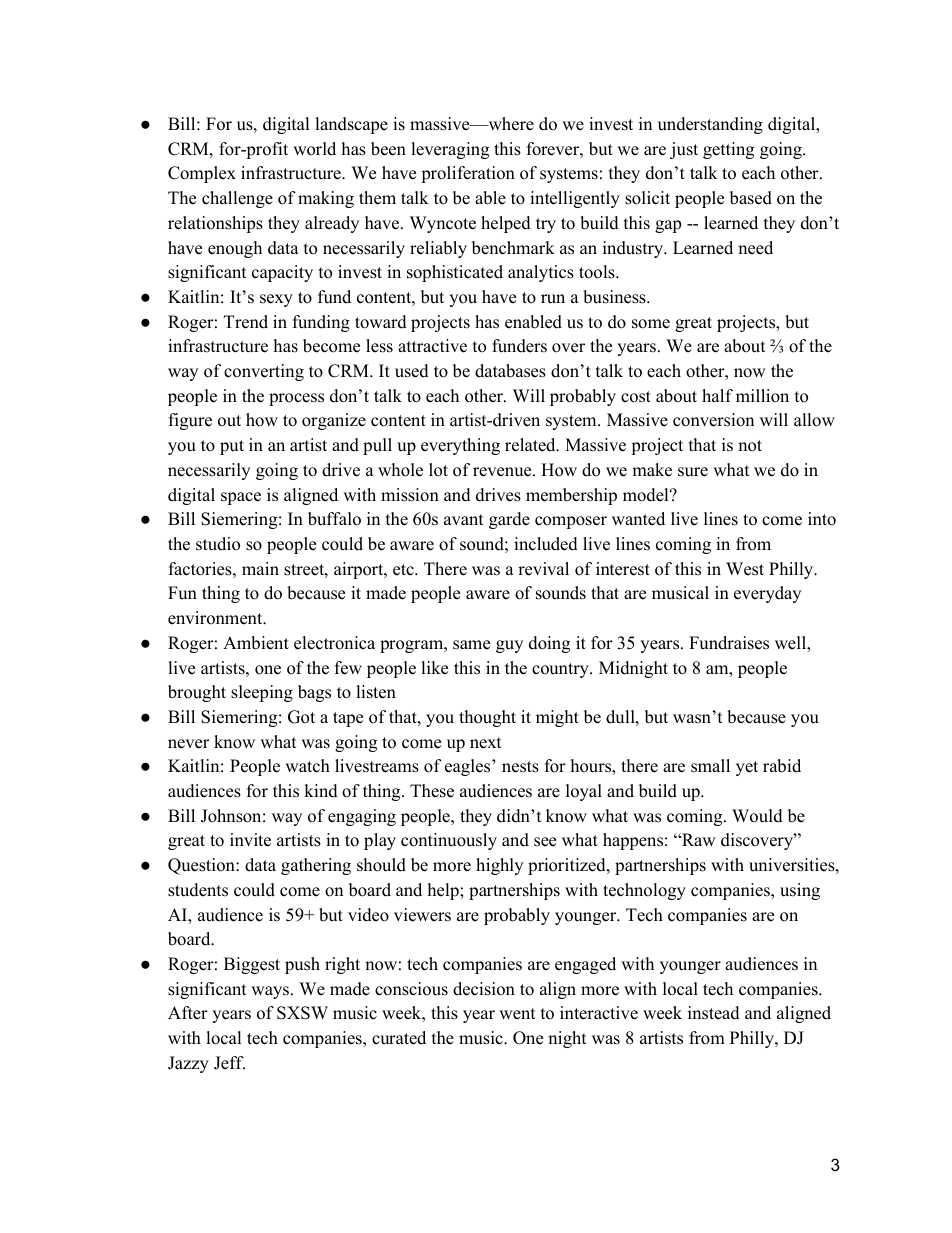  Describe the element at coordinates (432, 346) in the screenshot. I see `attractive` at that location.
